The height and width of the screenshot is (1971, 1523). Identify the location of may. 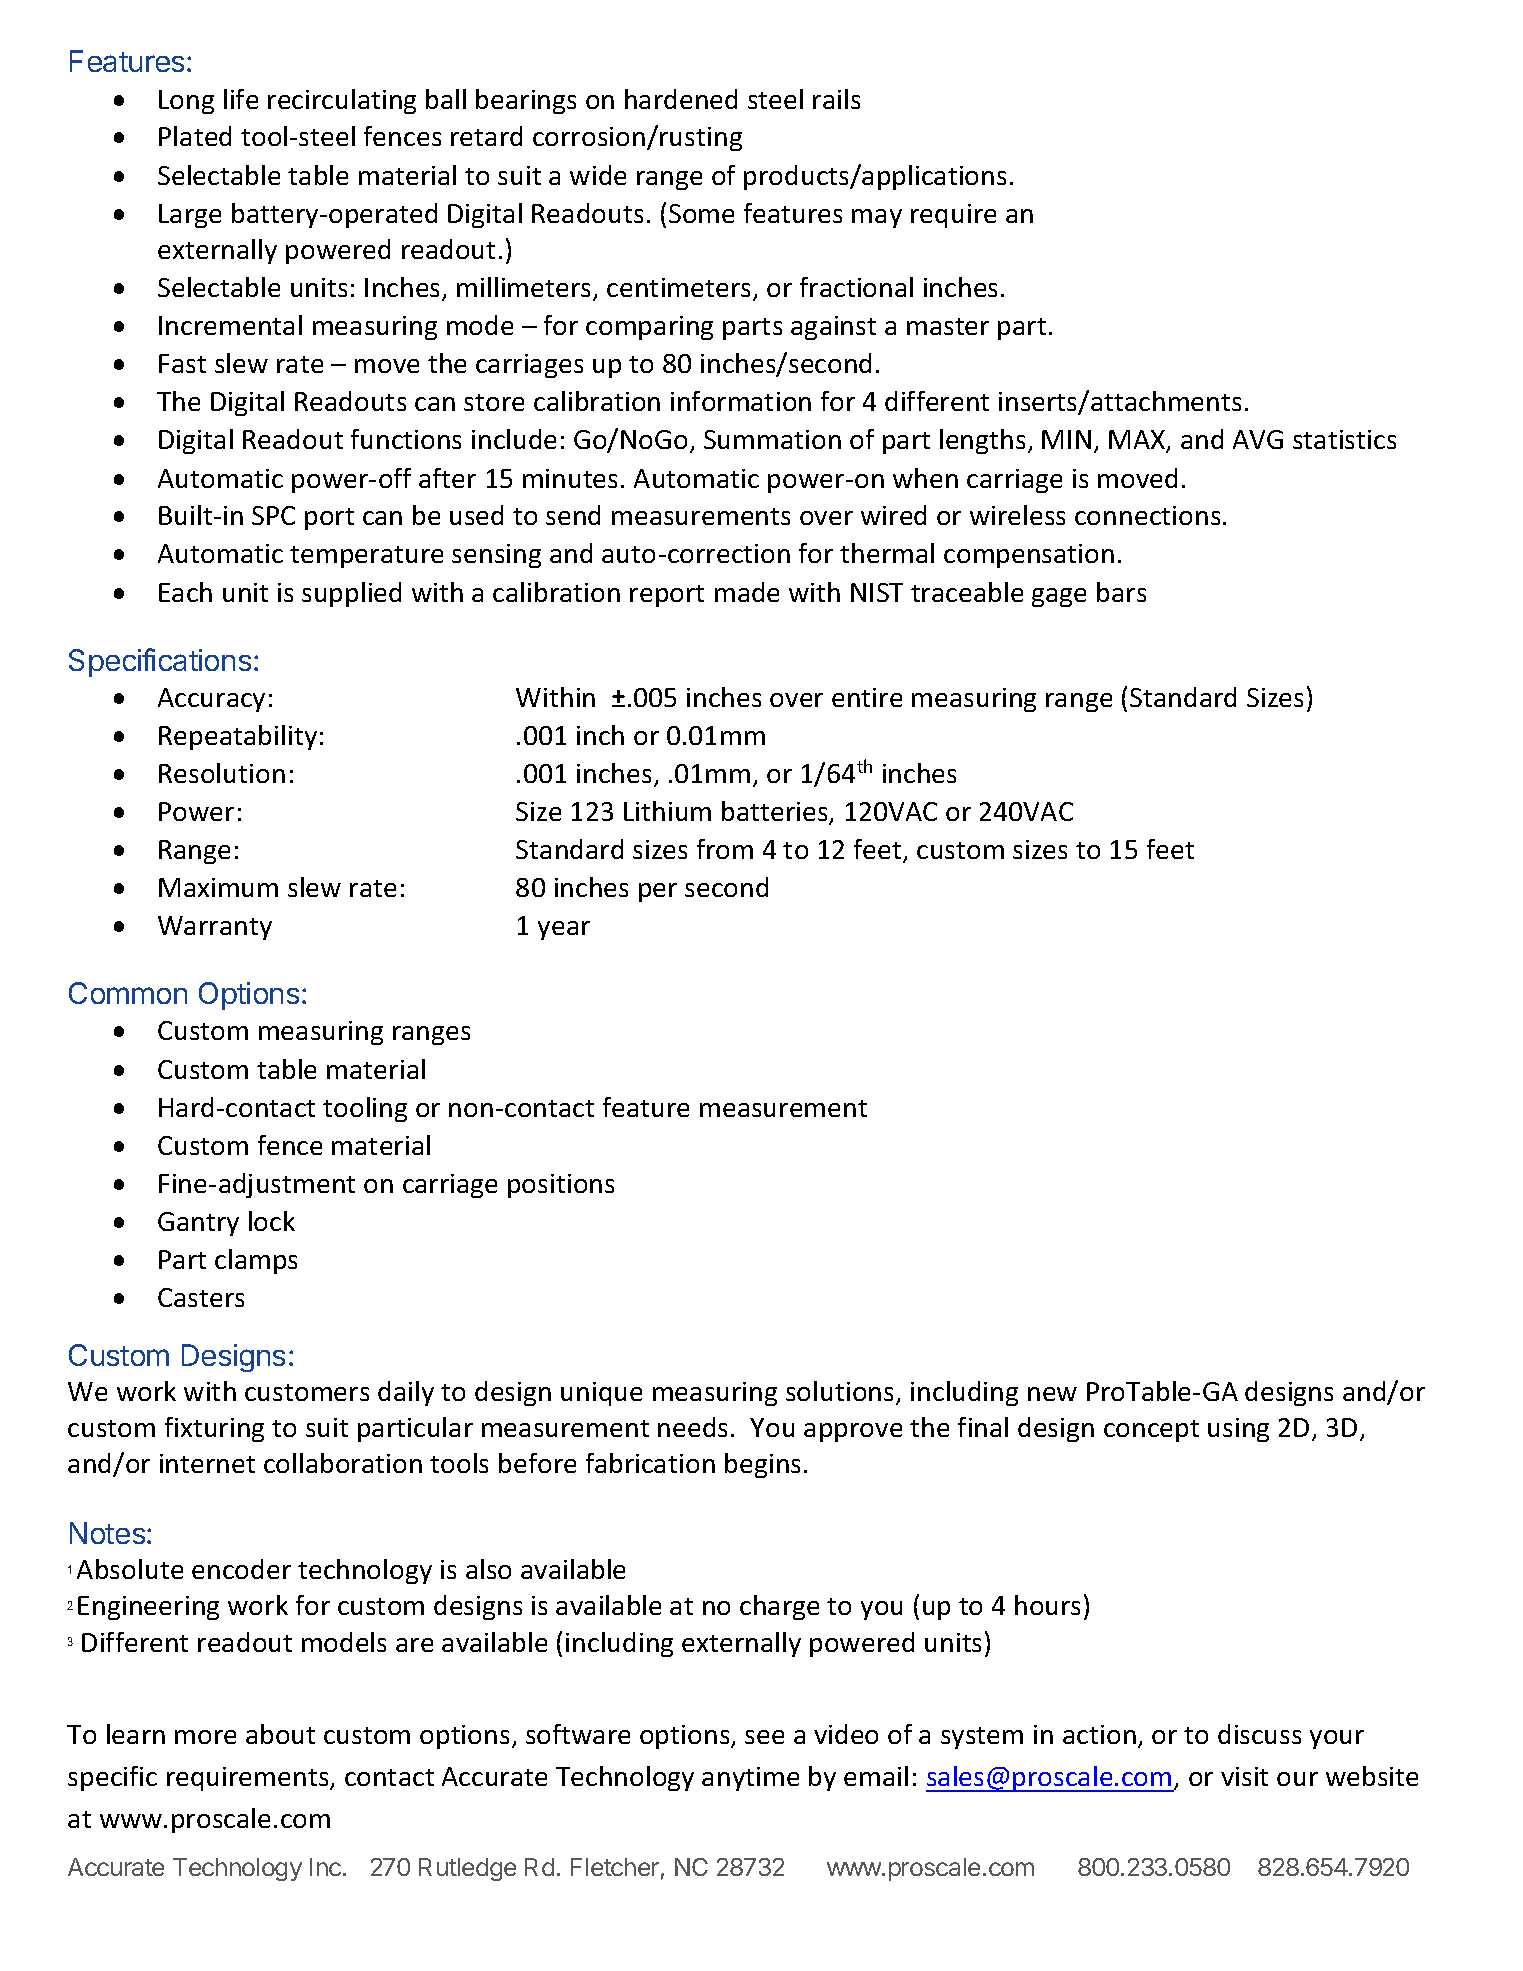
(877, 218).
